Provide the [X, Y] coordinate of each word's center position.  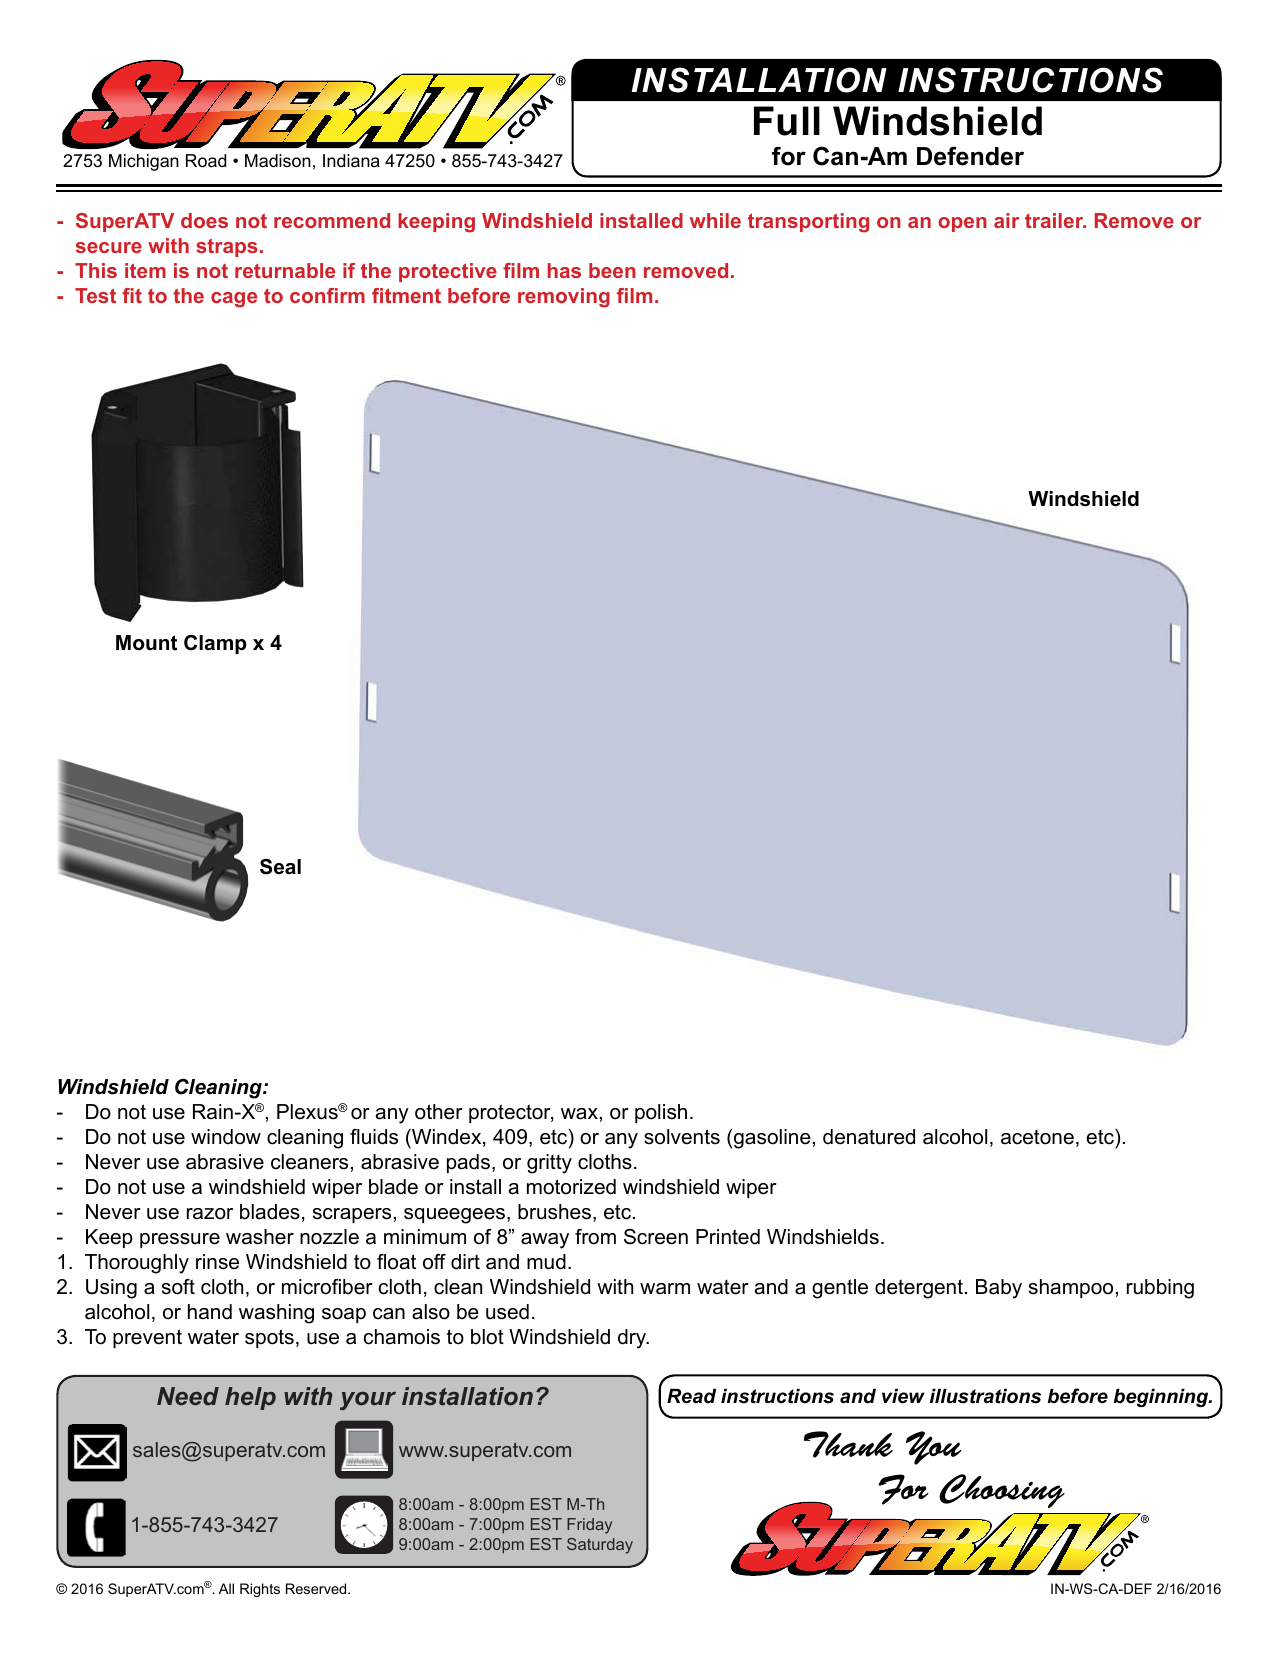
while [715, 220]
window [226, 1137]
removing [564, 298]
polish [661, 1113]
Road [206, 161]
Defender [970, 156]
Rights [260, 1590]
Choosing [1002, 1491]
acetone [1037, 1137]
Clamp [215, 644]
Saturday [600, 1546]
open [962, 224]
